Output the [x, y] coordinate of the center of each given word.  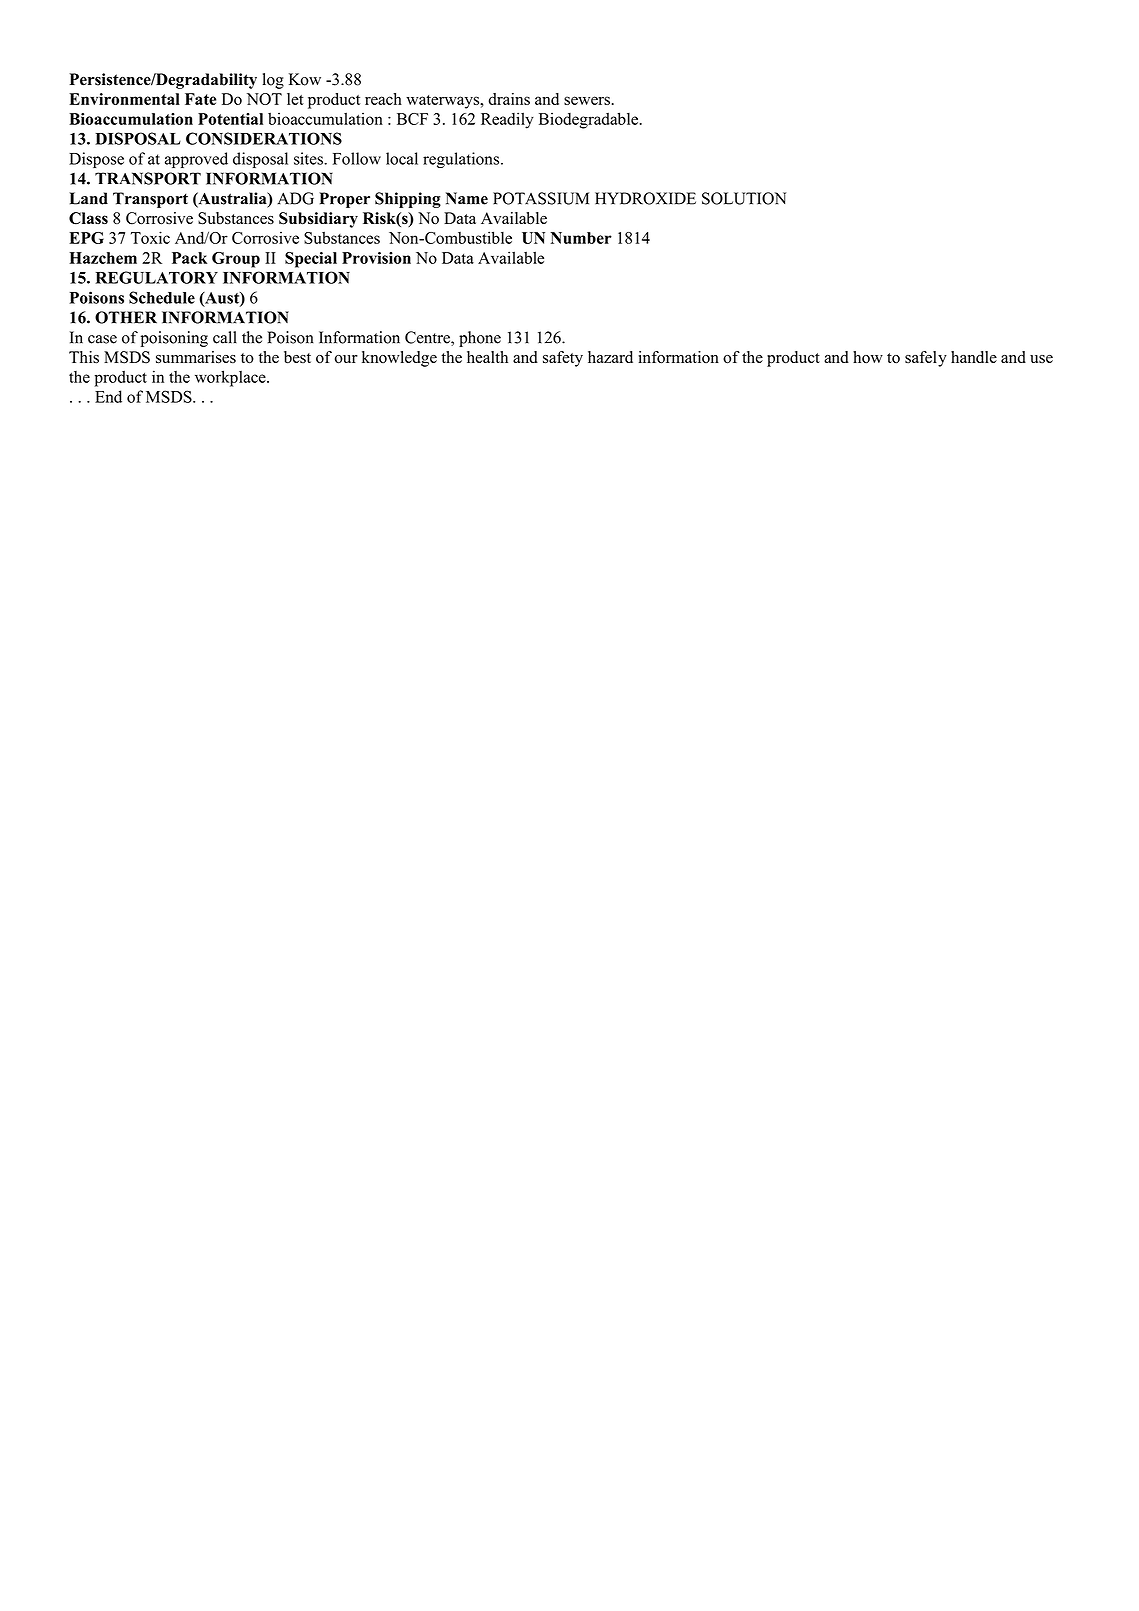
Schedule [162, 297]
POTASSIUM [541, 198]
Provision [376, 258]
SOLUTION [744, 198]
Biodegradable [588, 120]
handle [974, 357]
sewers [587, 100]
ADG [295, 198]
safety [563, 359]
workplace [231, 378]
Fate [200, 99]
